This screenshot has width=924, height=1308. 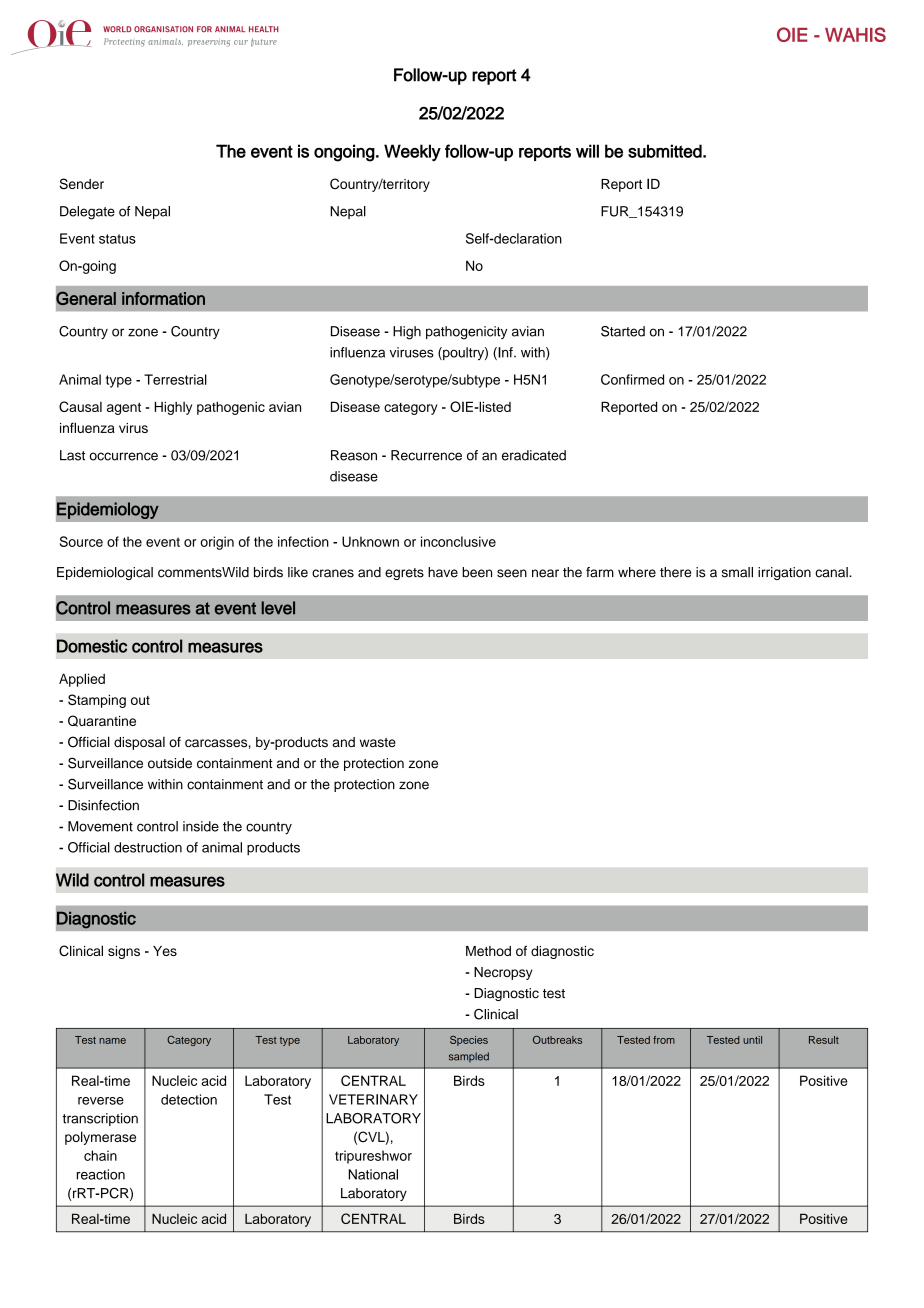 I want to click on inconclusive, so click(x=458, y=541).
